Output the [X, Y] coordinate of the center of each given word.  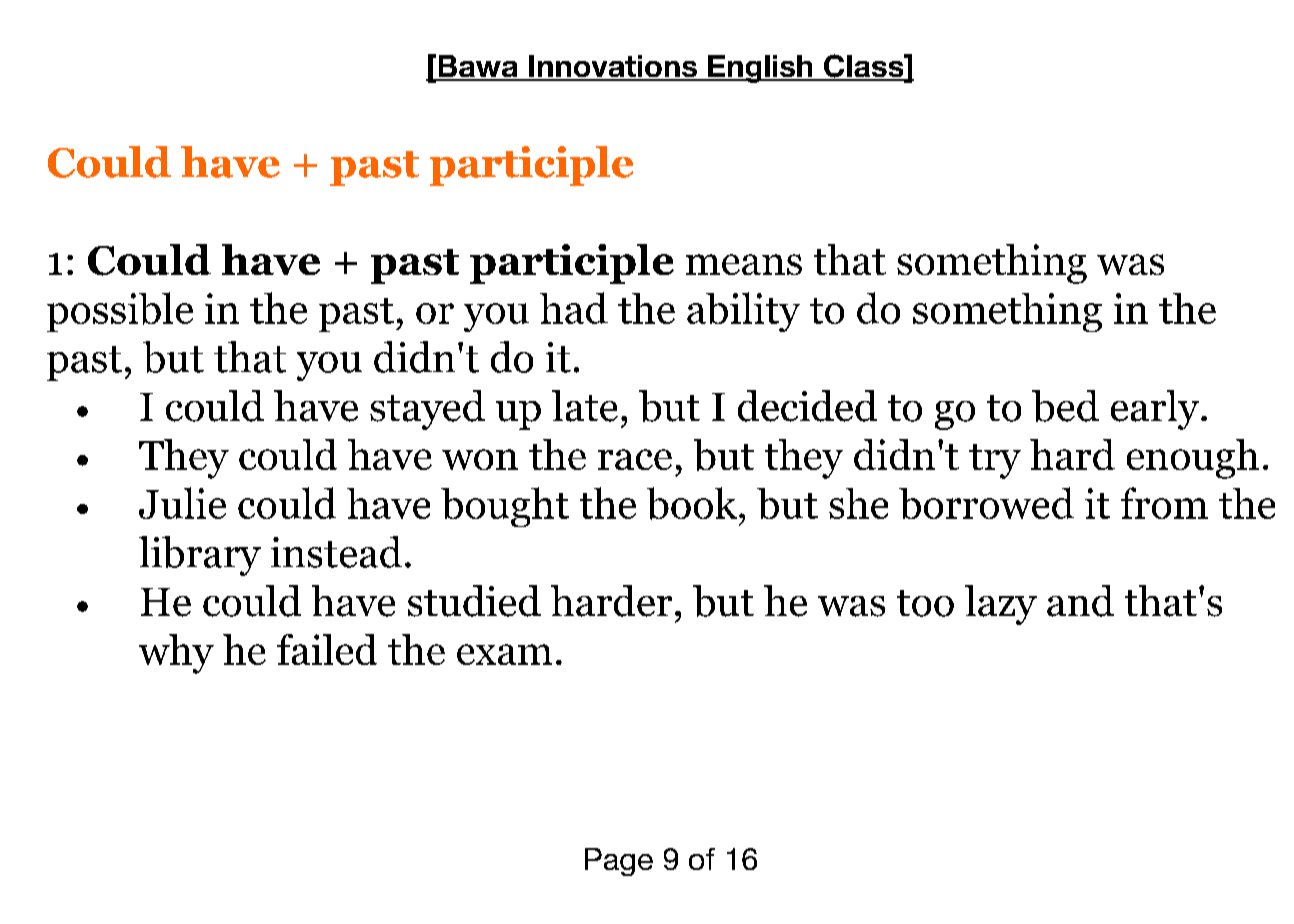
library [200, 556]
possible [120, 312]
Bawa [478, 67]
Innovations [613, 67]
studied [474, 601]
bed [1065, 406]
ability [743, 312]
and [1080, 601]
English [760, 69]
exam [504, 654]
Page [619, 862]
